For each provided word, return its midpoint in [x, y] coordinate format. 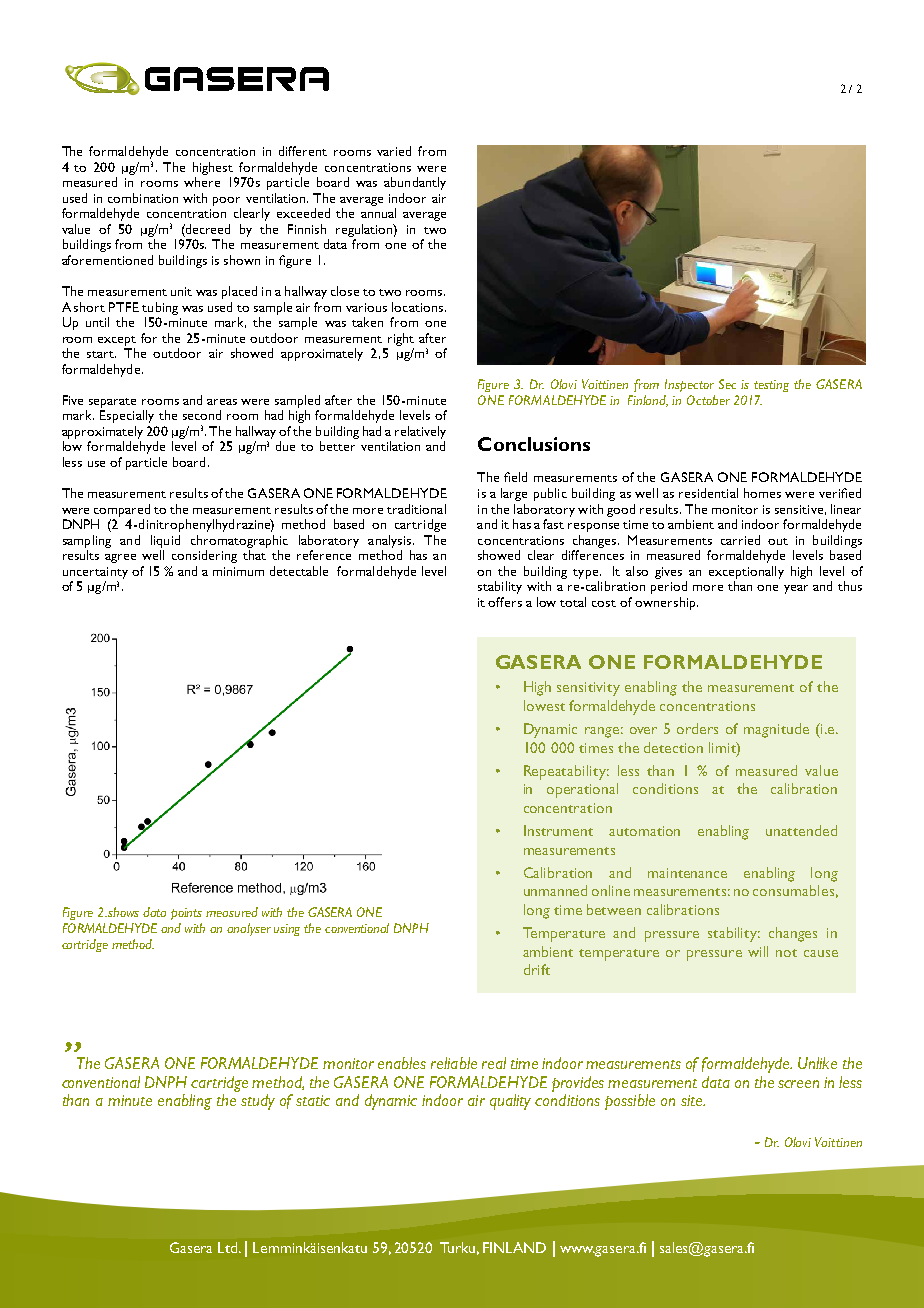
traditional [416, 509]
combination [143, 198]
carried [740, 540]
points [186, 914]
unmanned [555, 890]
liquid [165, 541]
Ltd [229, 1247]
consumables [793, 890]
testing [771, 386]
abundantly [415, 183]
